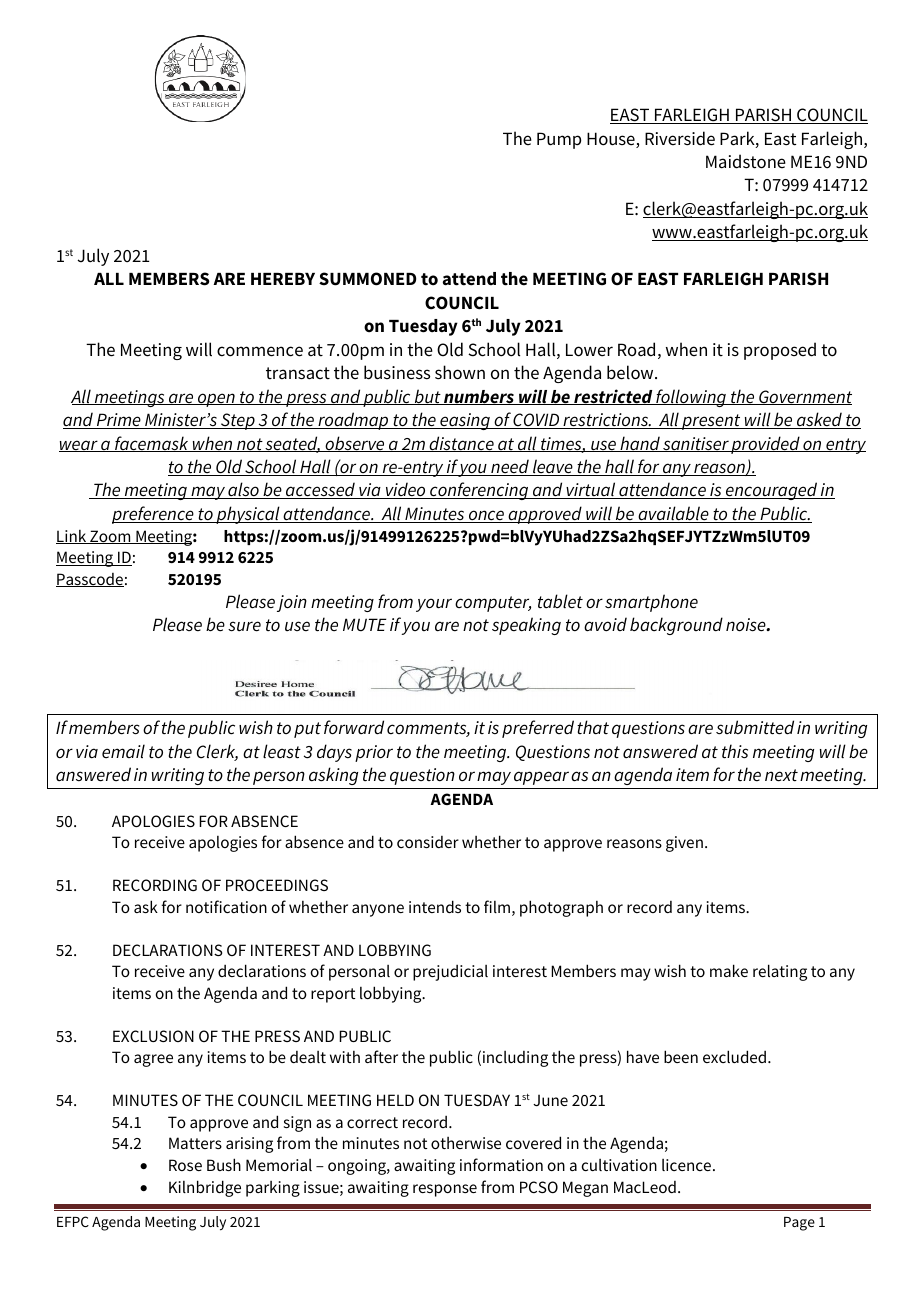 The width and height of the page is (924, 1309). Describe the element at coordinates (283, 279) in the page. I see `HEREBY` at that location.
